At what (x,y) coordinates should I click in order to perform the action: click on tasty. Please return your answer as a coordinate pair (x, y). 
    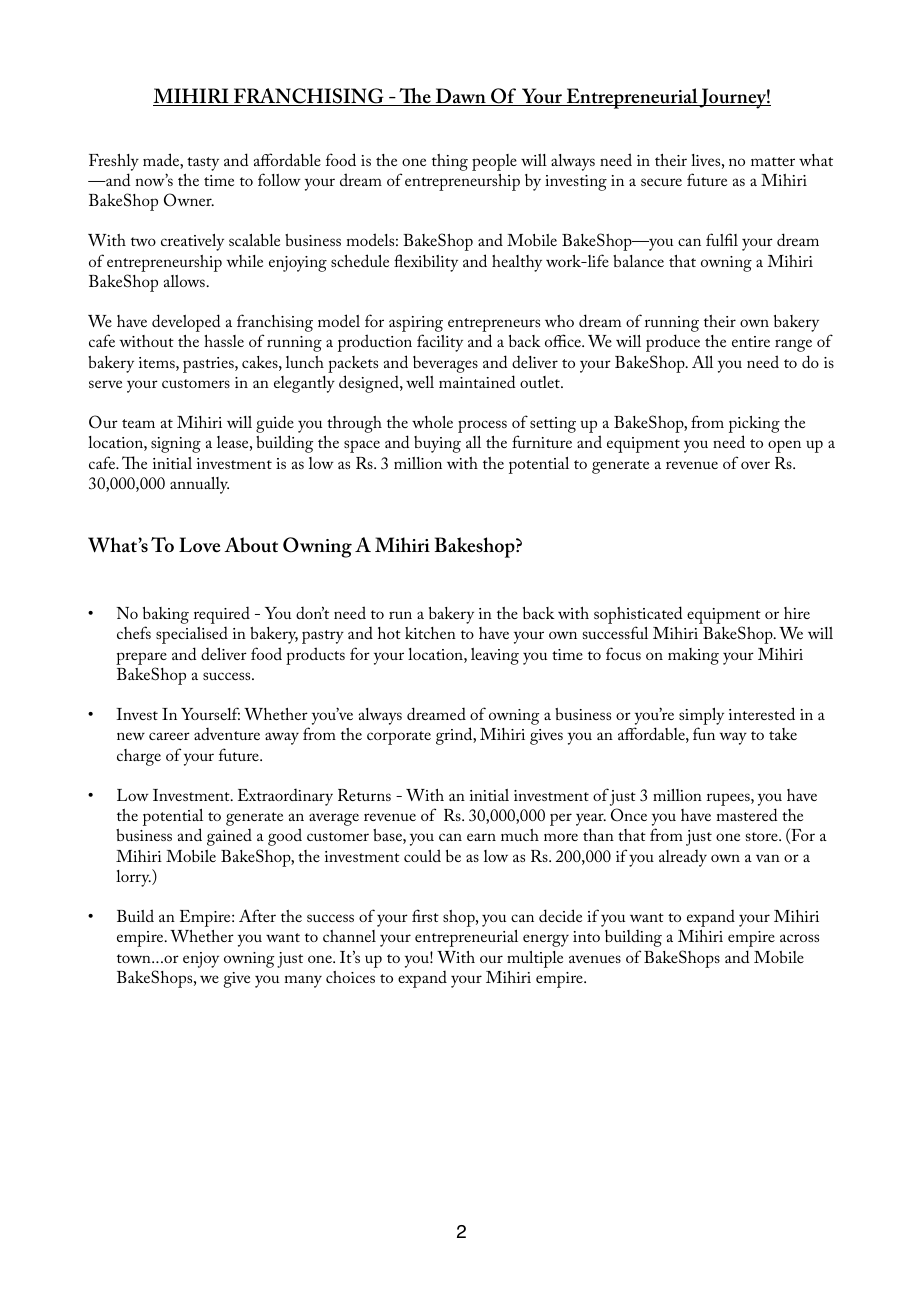
    Looking at the image, I should click on (203, 164).
